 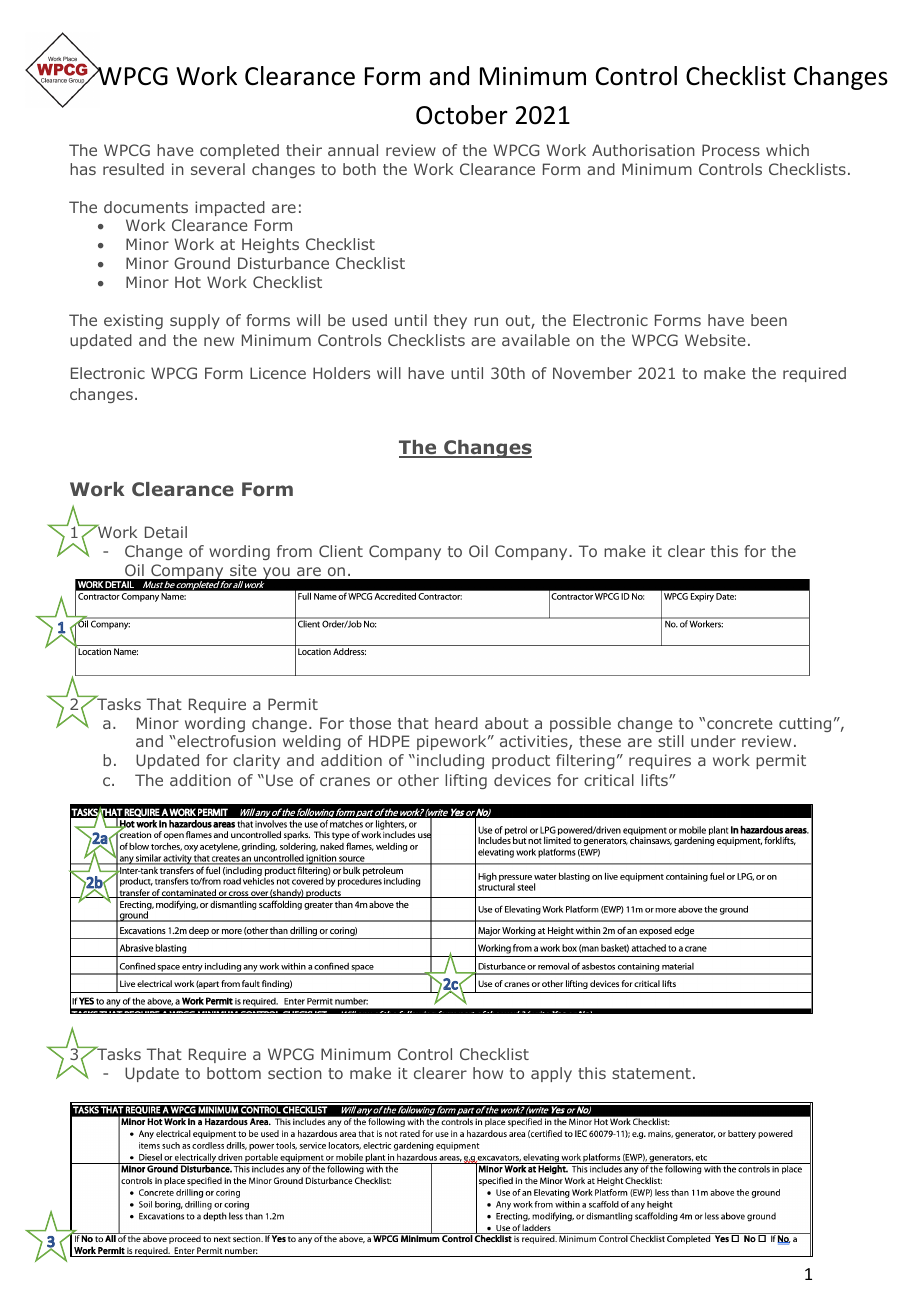 I want to click on statement, so click(x=651, y=1073).
